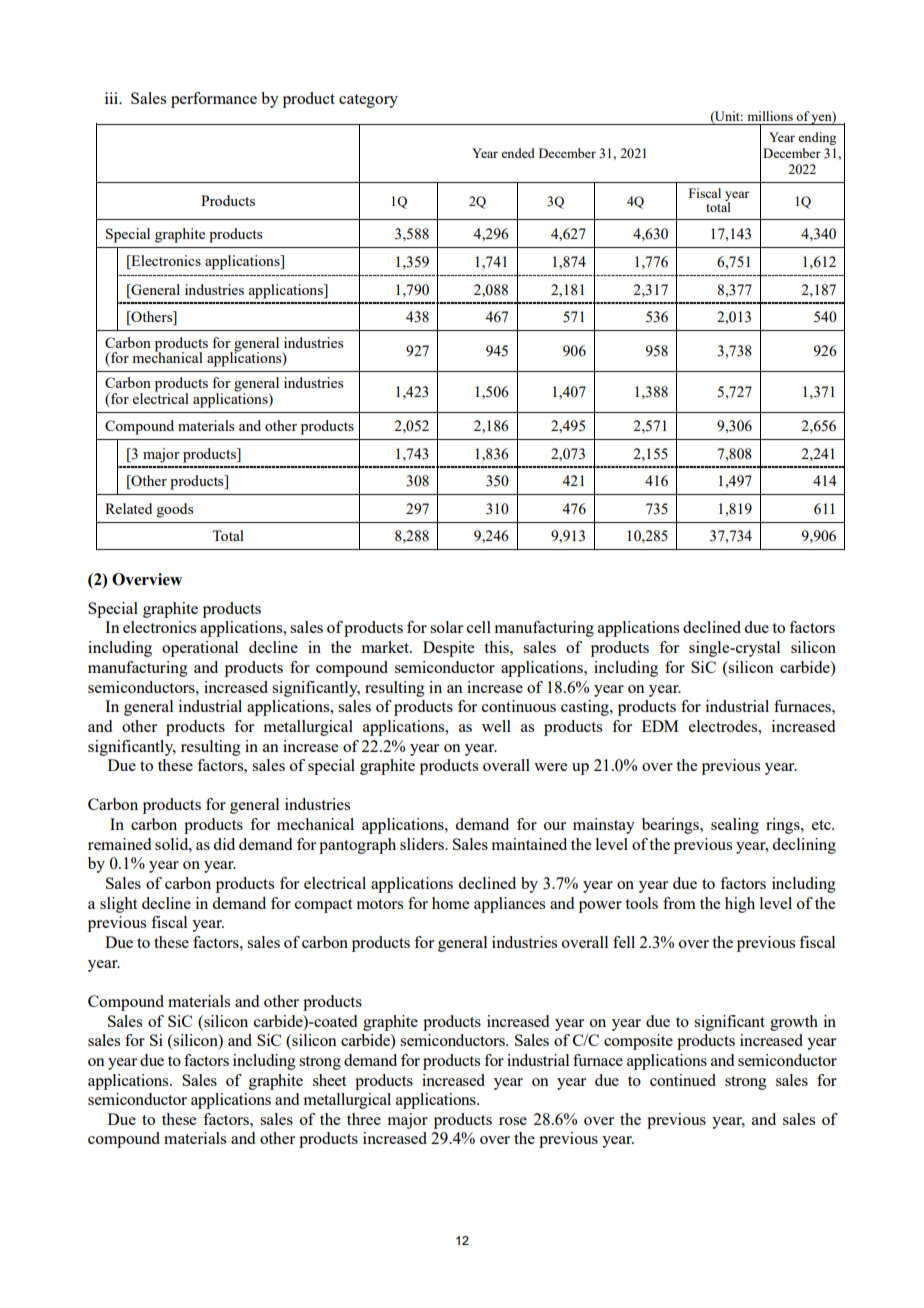 This screenshot has width=924, height=1308. Describe the element at coordinates (660, 726) in the screenshot. I see `EDM` at that location.
